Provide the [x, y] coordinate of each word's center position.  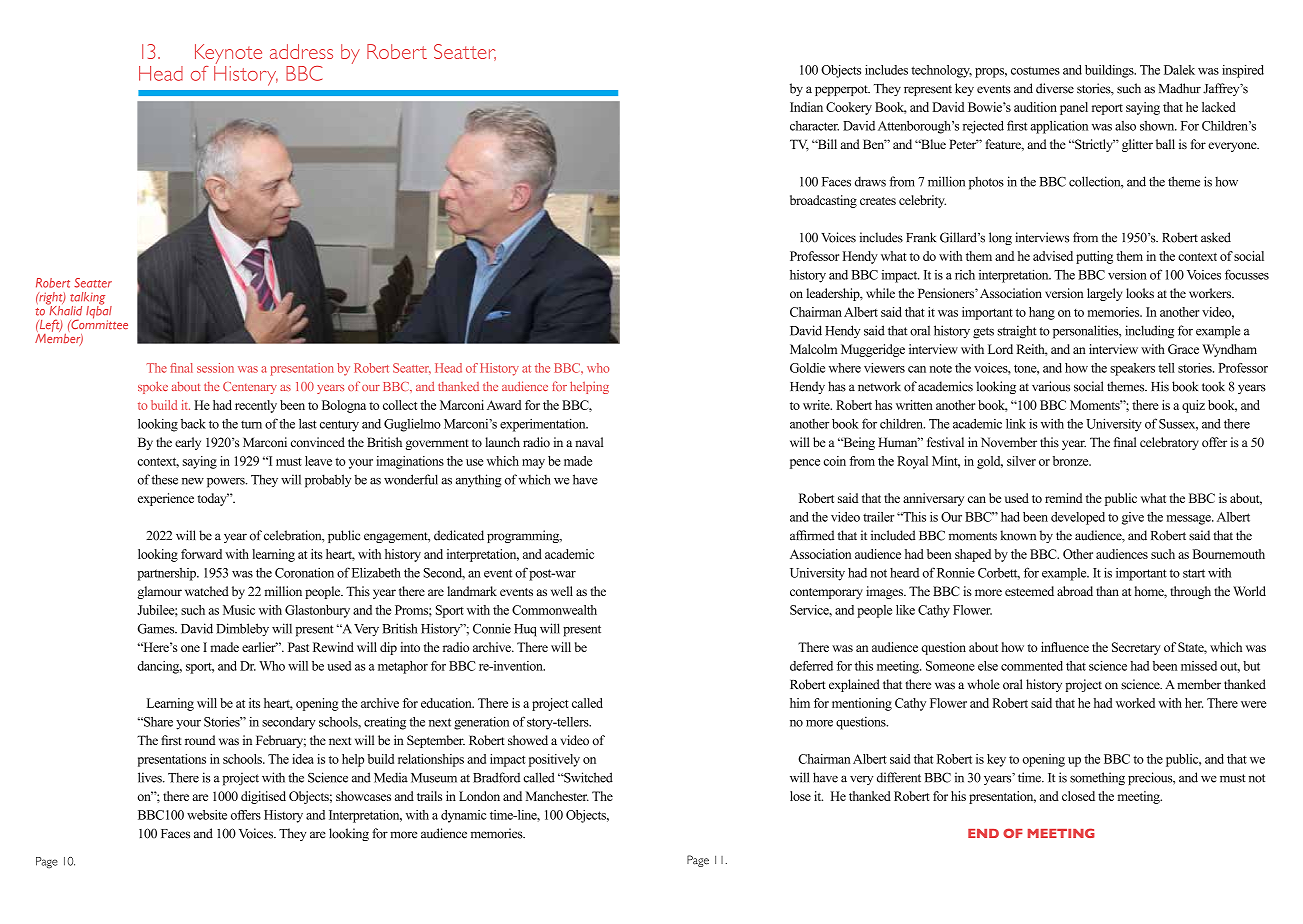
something [1097, 778]
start [1194, 573]
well [562, 591]
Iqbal [99, 312]
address [301, 51]
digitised [263, 797]
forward [201, 554]
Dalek [1179, 70]
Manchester [557, 796]
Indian [806, 107]
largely [1104, 294]
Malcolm [813, 349]
